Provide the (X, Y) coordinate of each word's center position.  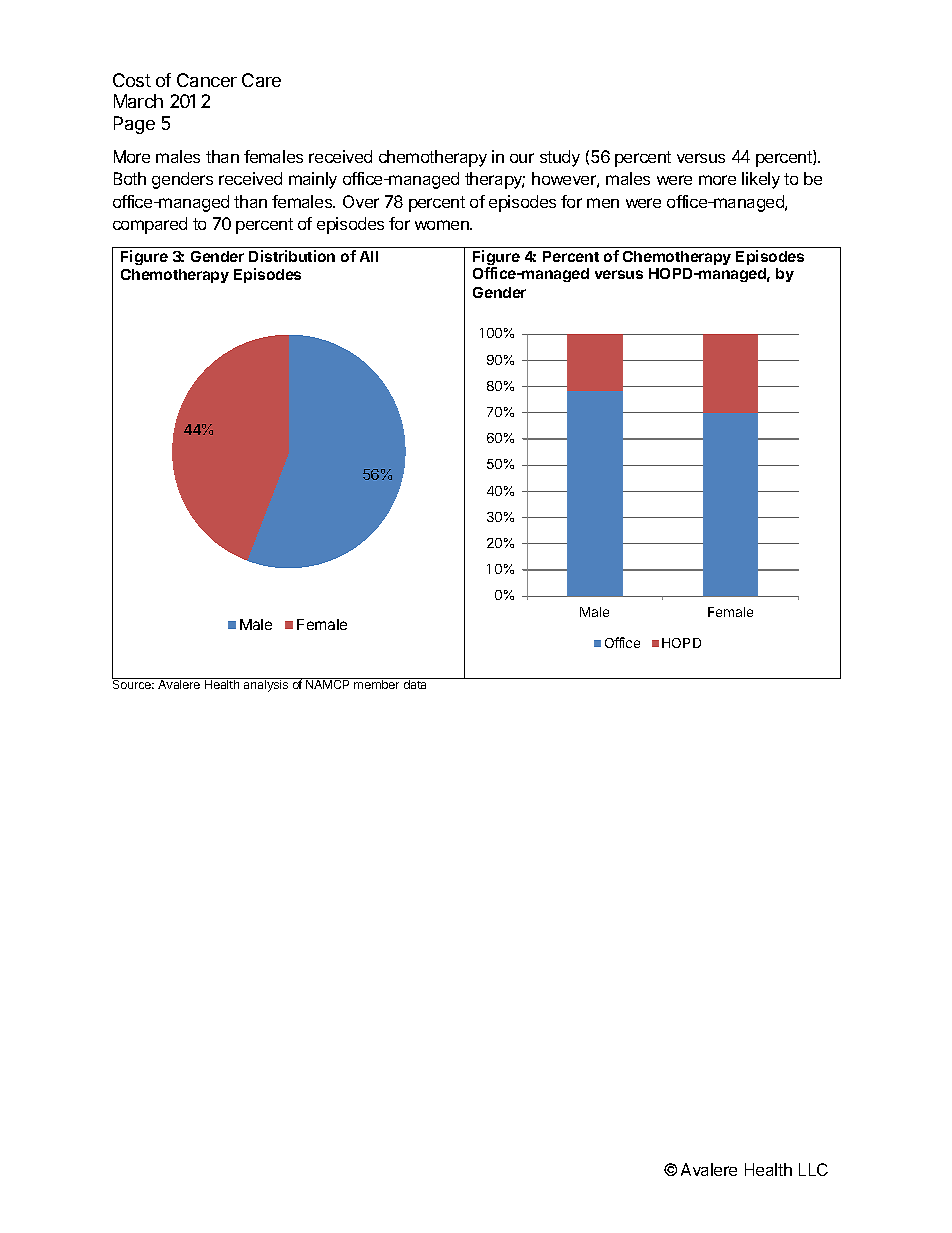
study (560, 158)
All (369, 256)
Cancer (207, 80)
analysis (266, 685)
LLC (813, 1169)
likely (761, 180)
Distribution (292, 256)
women (443, 225)
